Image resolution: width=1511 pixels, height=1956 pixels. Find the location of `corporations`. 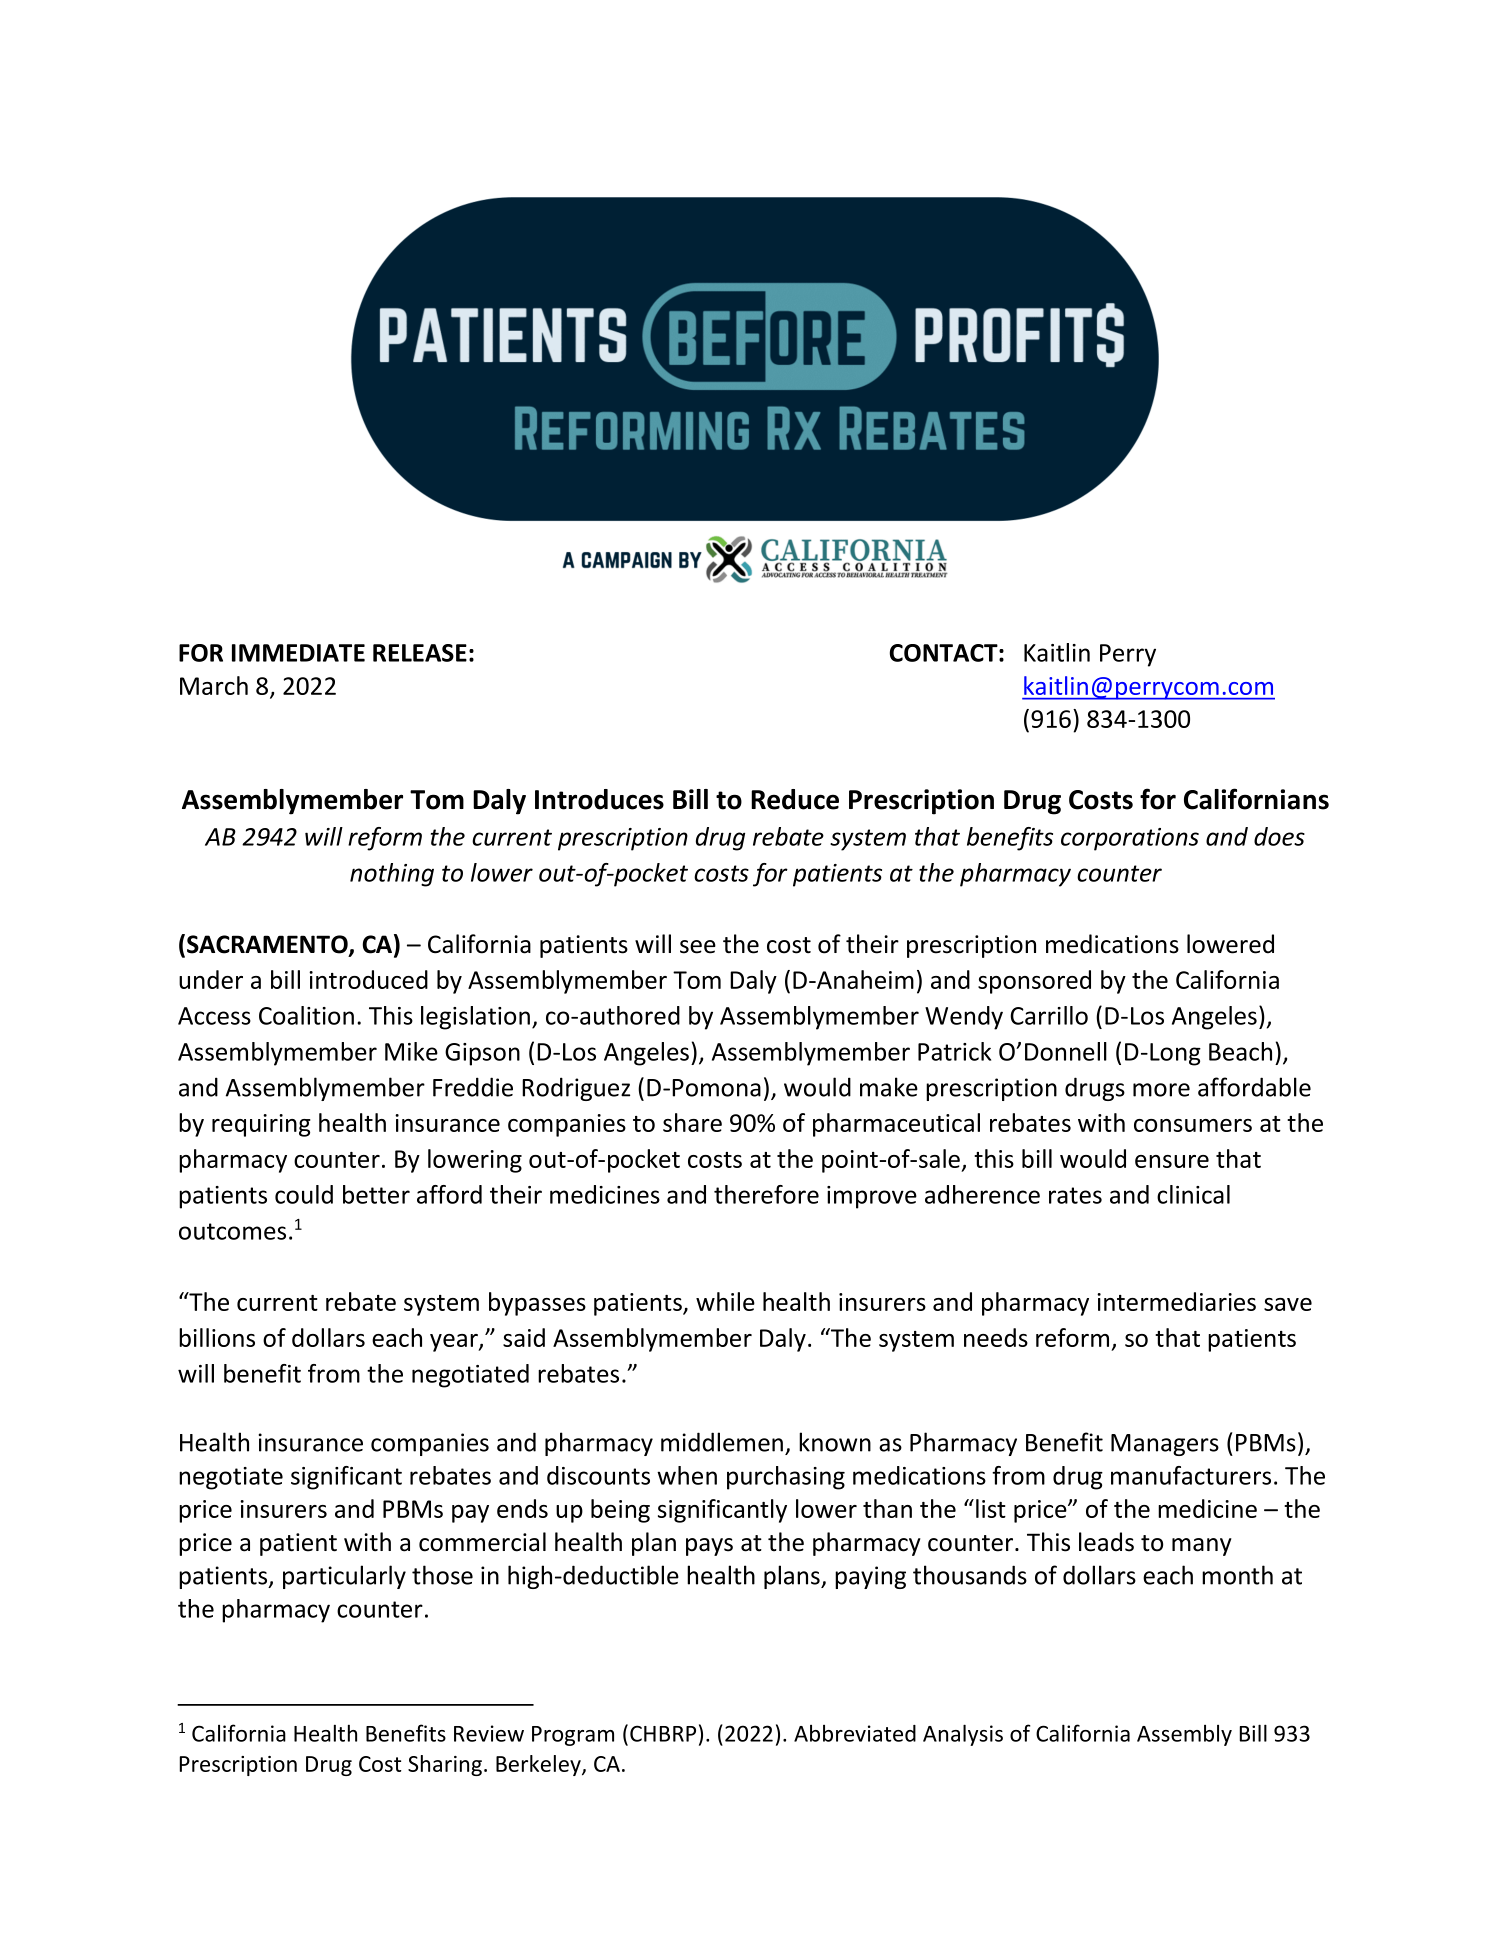

corporations is located at coordinates (1130, 839).
